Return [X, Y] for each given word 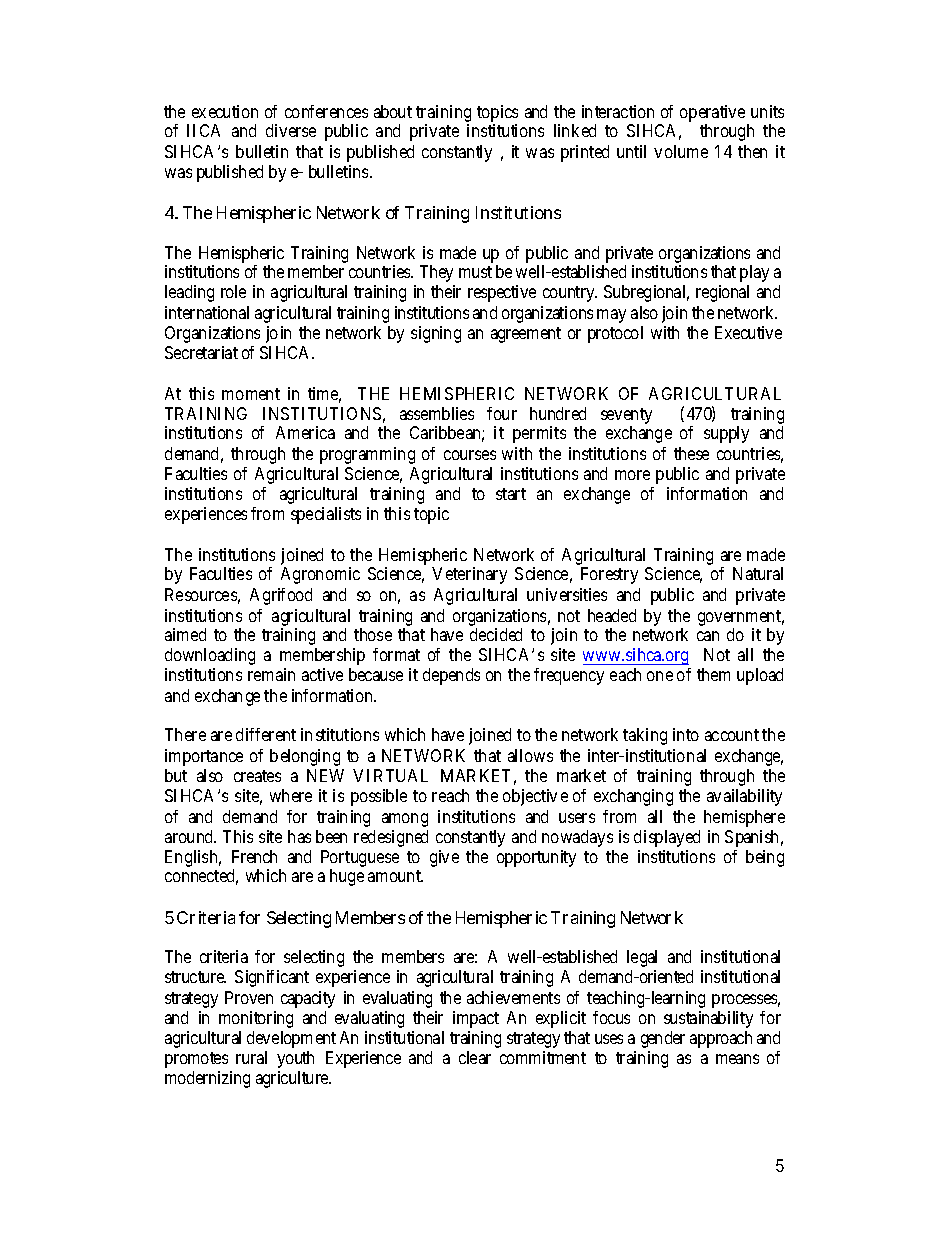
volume [681, 151]
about [393, 111]
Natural [758, 573]
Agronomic [320, 575]
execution [225, 111]
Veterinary [469, 575]
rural [251, 1057]
